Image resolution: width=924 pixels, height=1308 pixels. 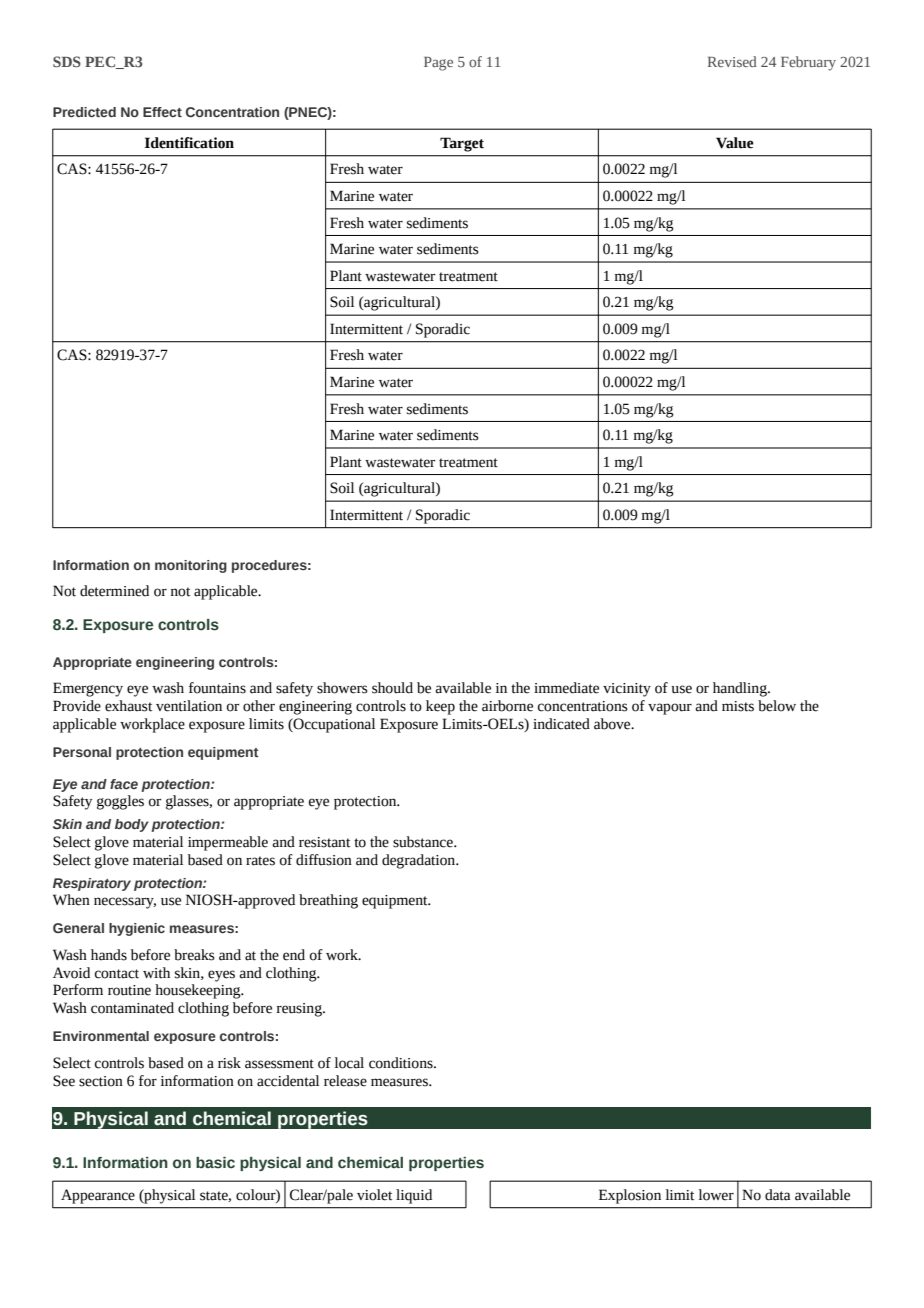 What do you see at coordinates (114, 591) in the document?
I see `determined` at bounding box center [114, 591].
